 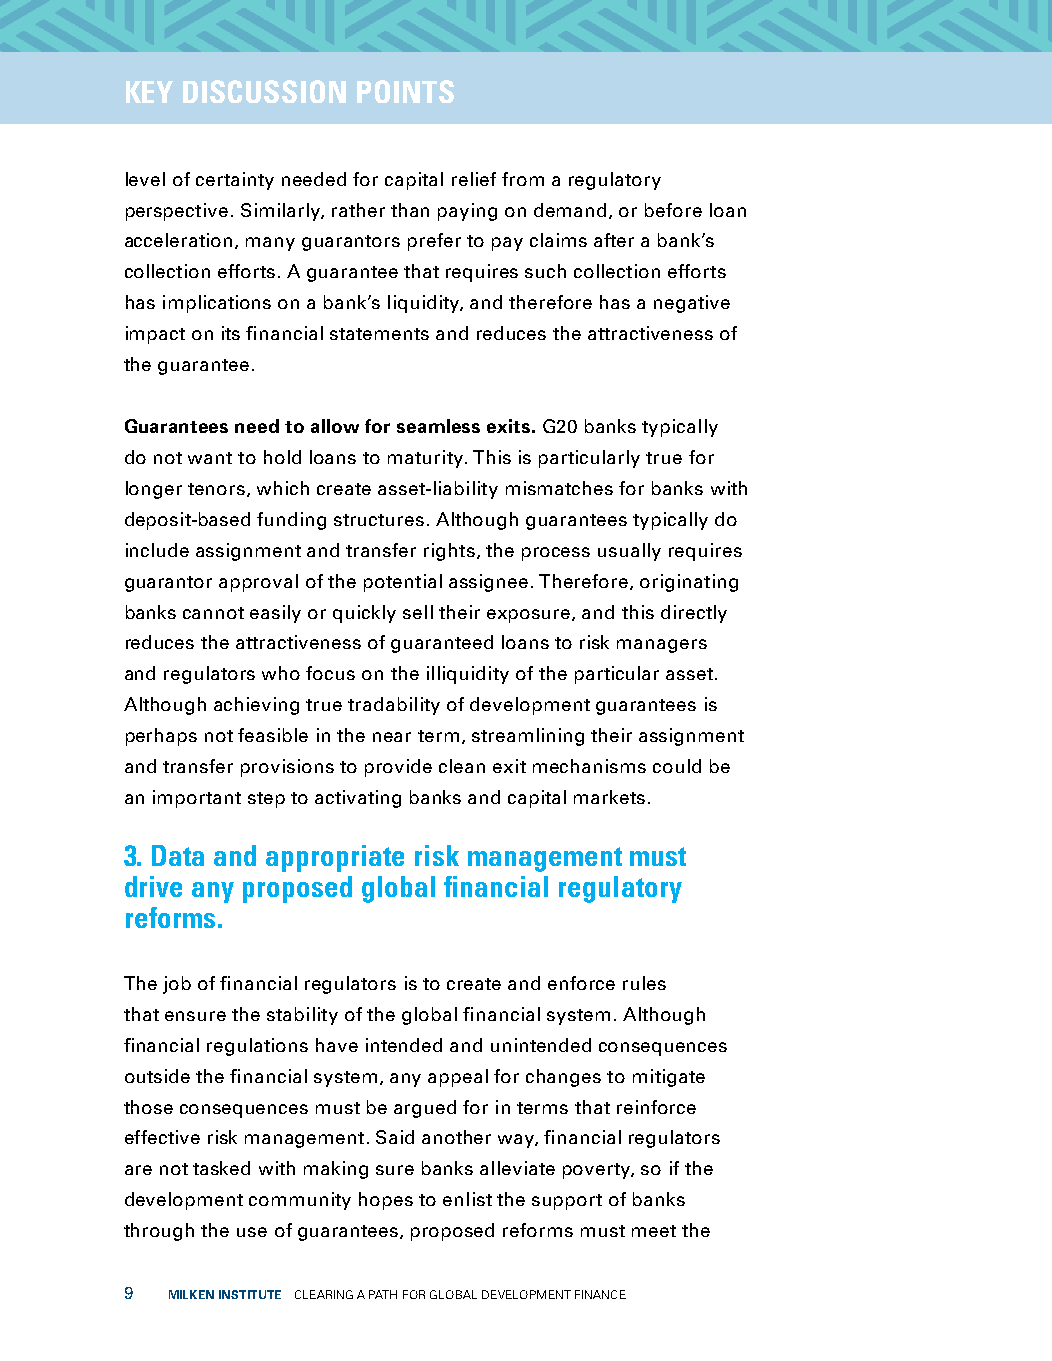 What do you see at coordinates (191, 1294) in the screenshot?
I see `MILKEN` at bounding box center [191, 1294].
